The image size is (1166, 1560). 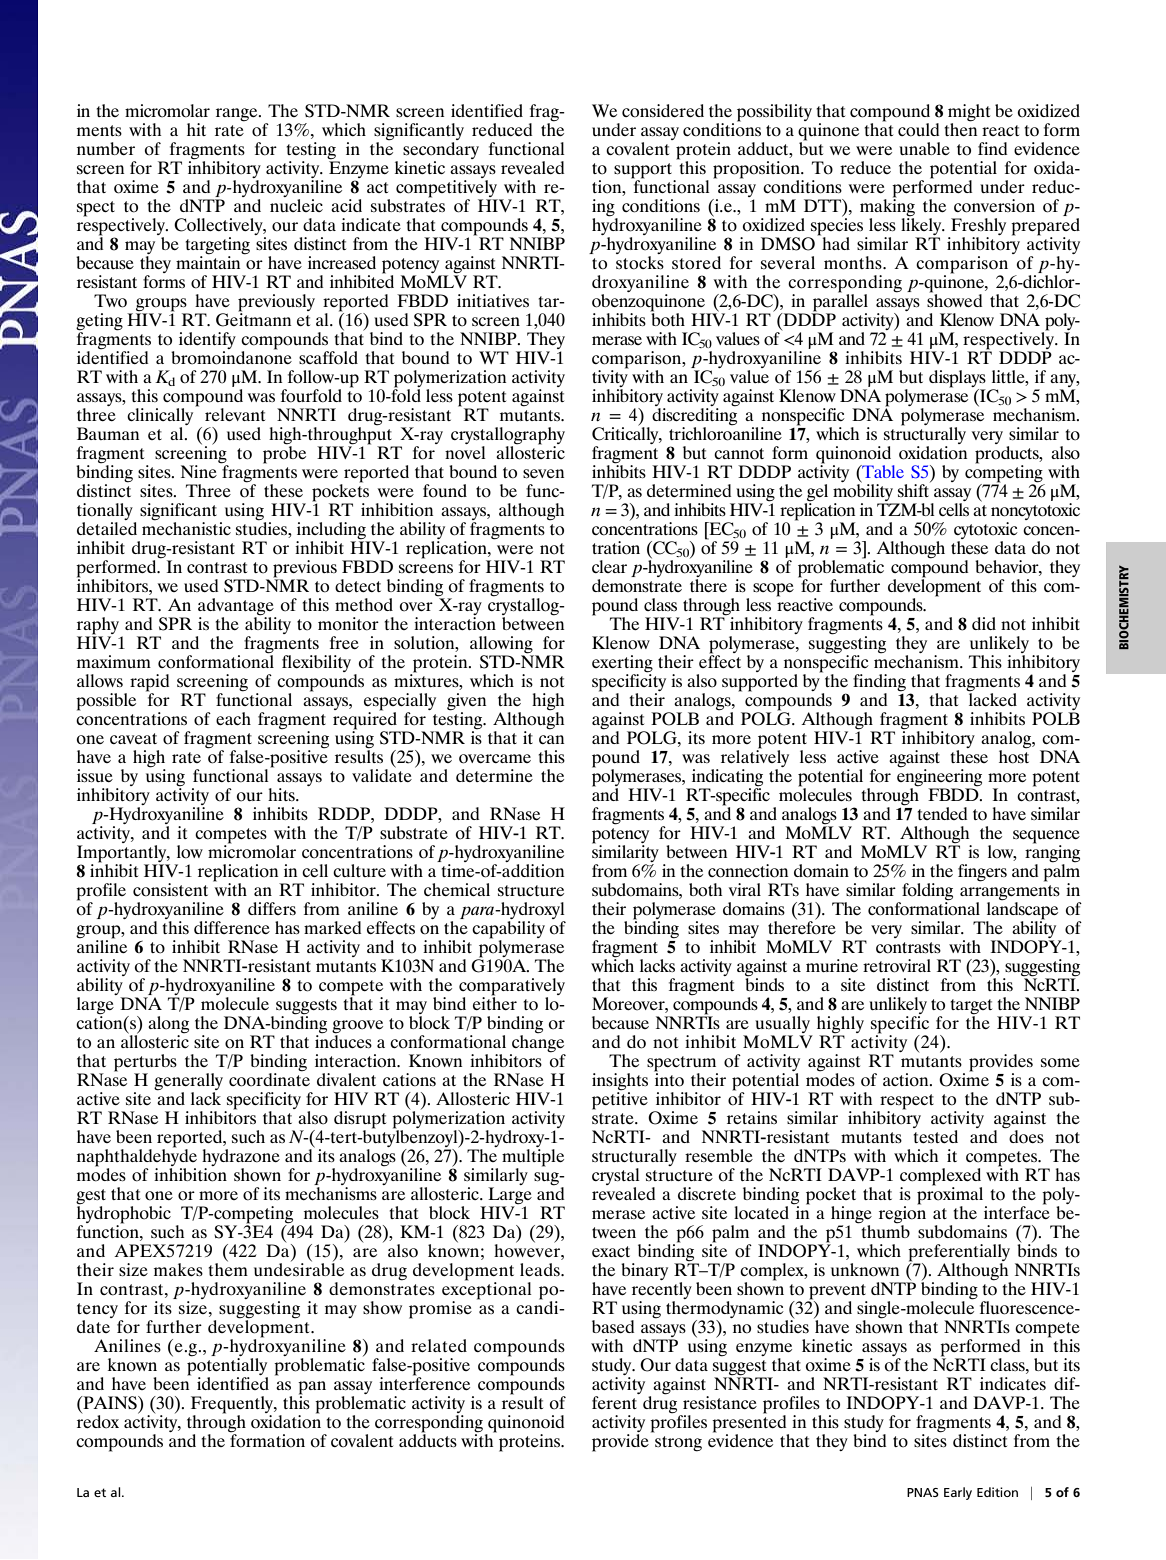 What do you see at coordinates (924, 148) in the page?
I see `unable` at bounding box center [924, 148].
